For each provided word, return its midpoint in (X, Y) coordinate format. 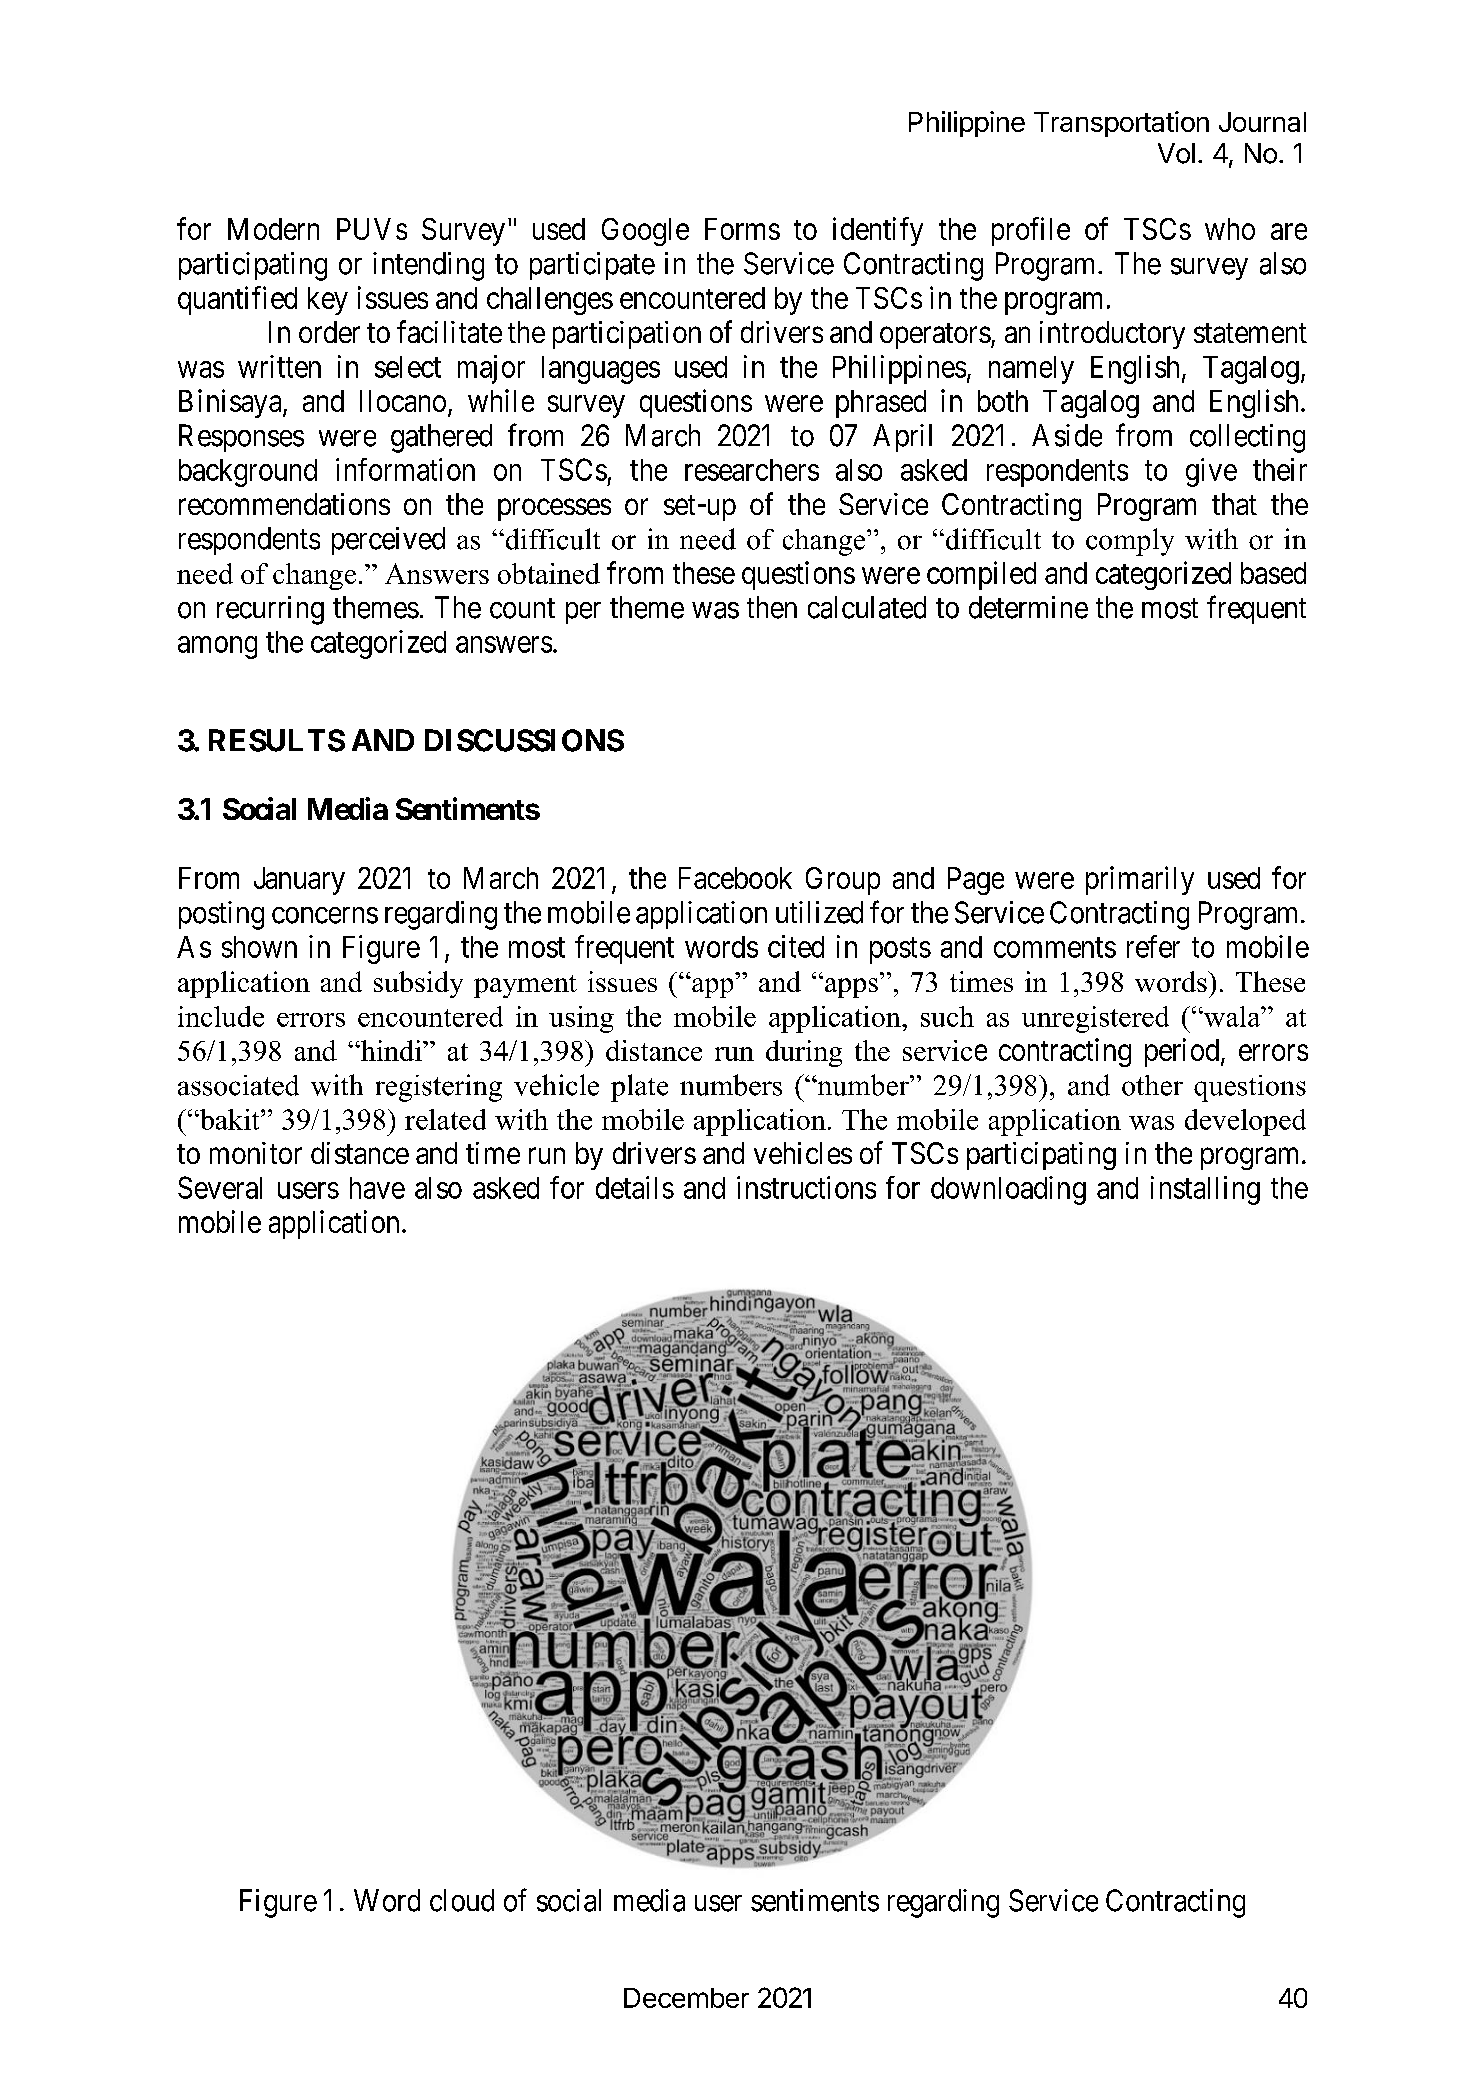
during (804, 1053)
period (1183, 1052)
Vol (1176, 153)
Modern (273, 229)
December (686, 1998)
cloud (462, 1900)
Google (645, 232)
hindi (391, 1050)
